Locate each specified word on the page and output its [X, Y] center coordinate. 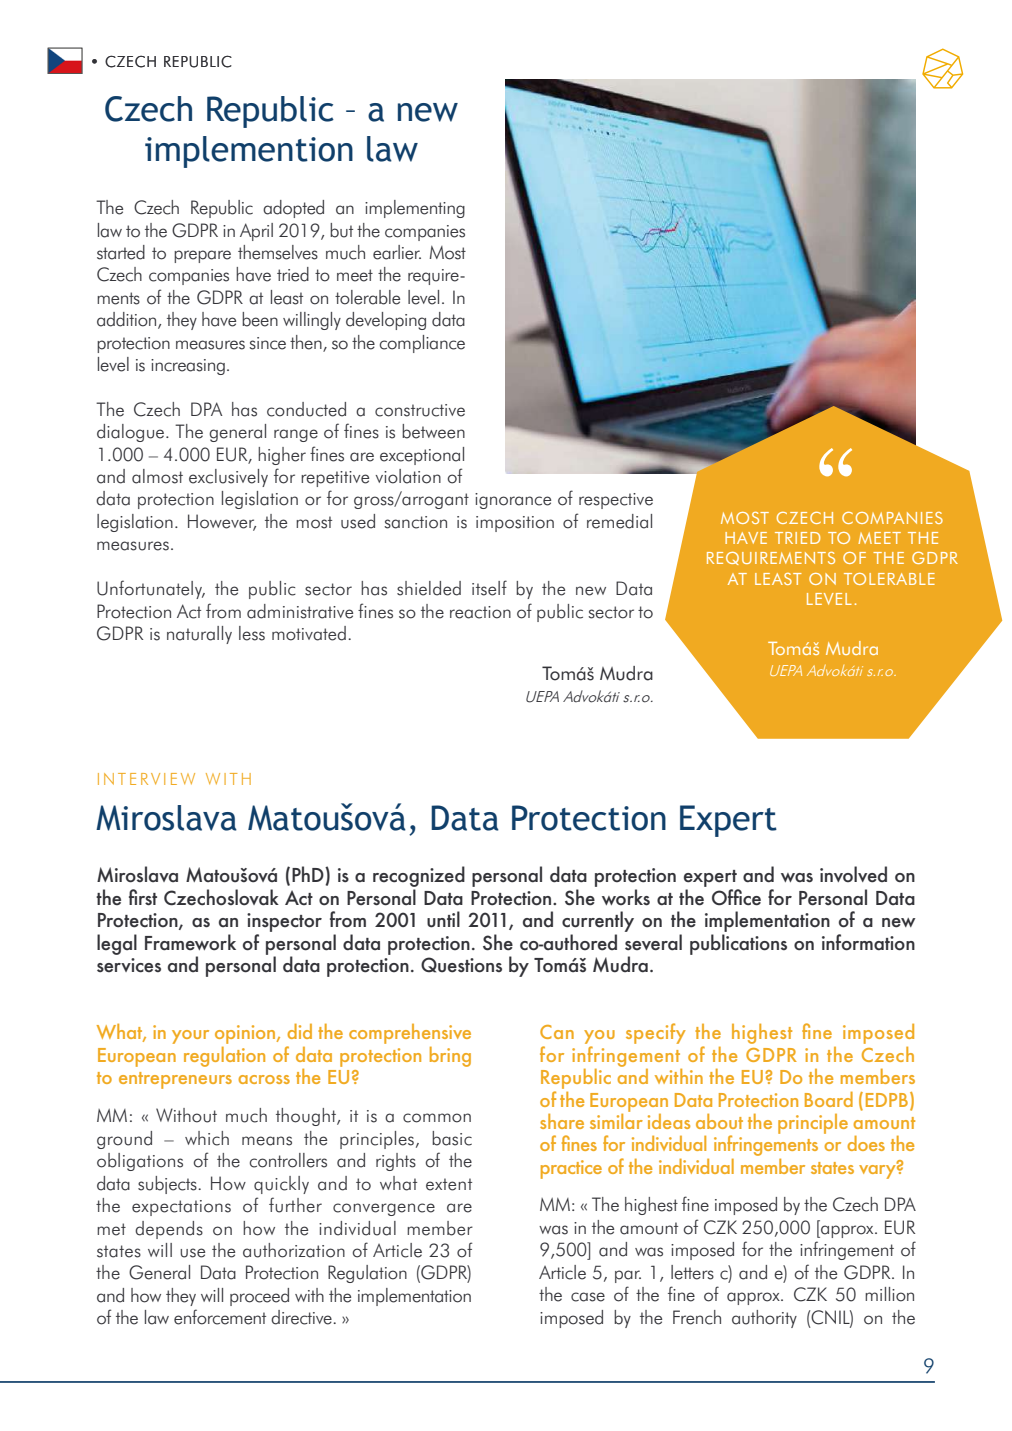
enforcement [220, 1317]
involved [853, 874]
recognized [419, 878]
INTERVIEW [146, 779]
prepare [202, 256]
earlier [397, 252]
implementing [415, 209]
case [588, 1297]
